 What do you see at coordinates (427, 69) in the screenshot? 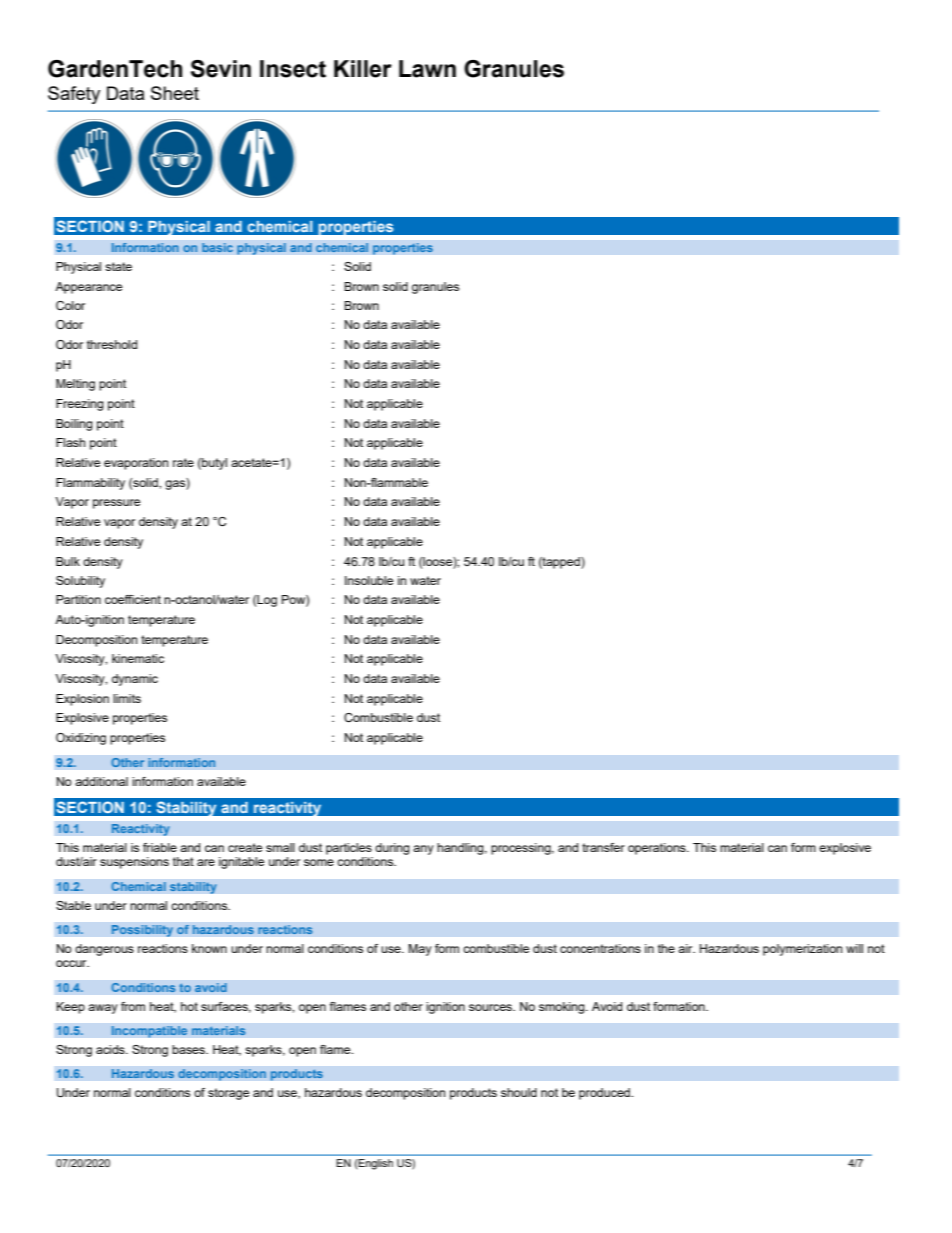
I see `Lawn` at bounding box center [427, 69].
